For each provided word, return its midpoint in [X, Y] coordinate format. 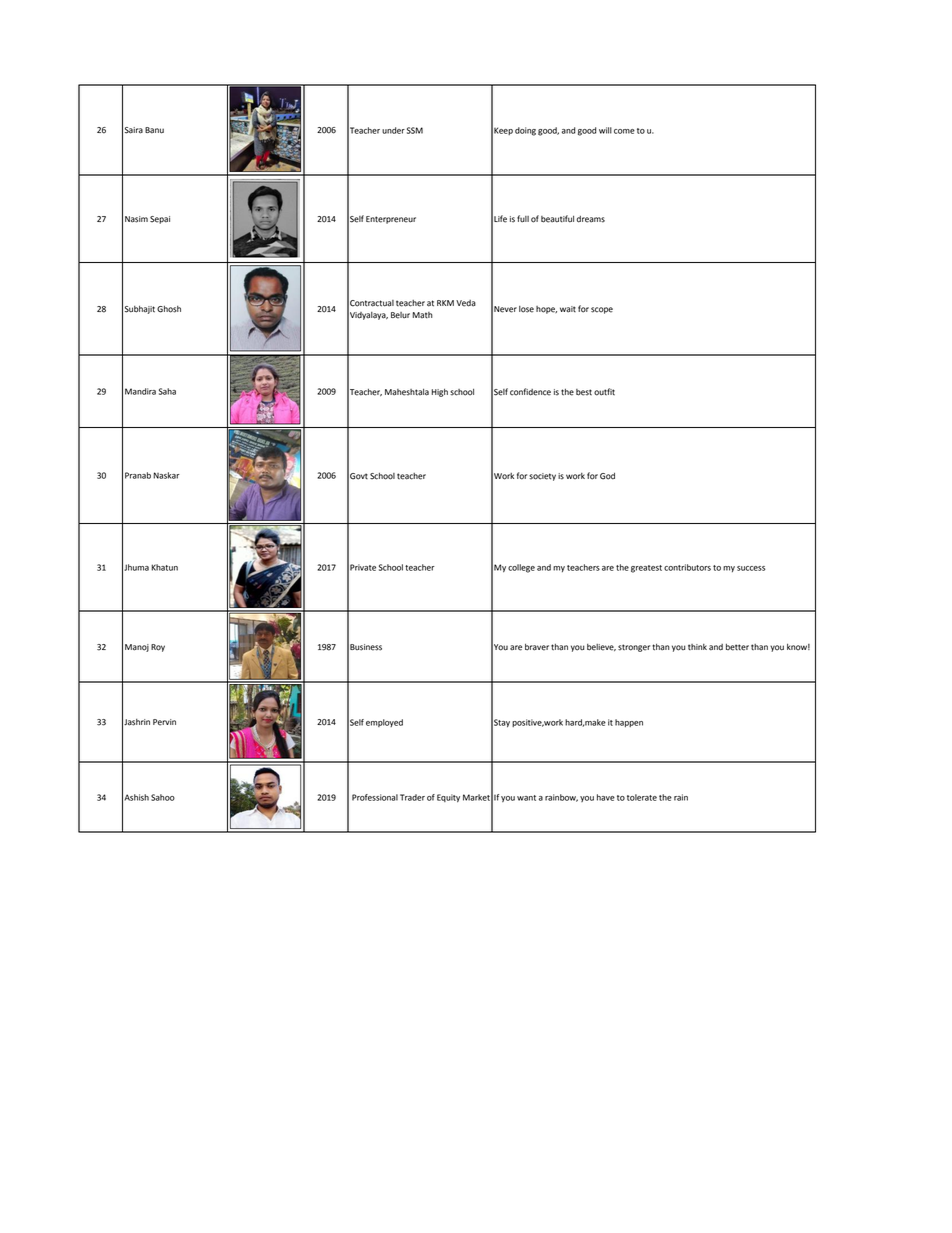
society [542, 477]
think [697, 647]
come [624, 131]
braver [537, 647]
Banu [154, 130]
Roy [158, 648]
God [607, 476]
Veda [466, 303]
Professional [375, 797]
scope [602, 310]
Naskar [166, 475]
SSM [415, 130]
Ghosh [169, 309]
